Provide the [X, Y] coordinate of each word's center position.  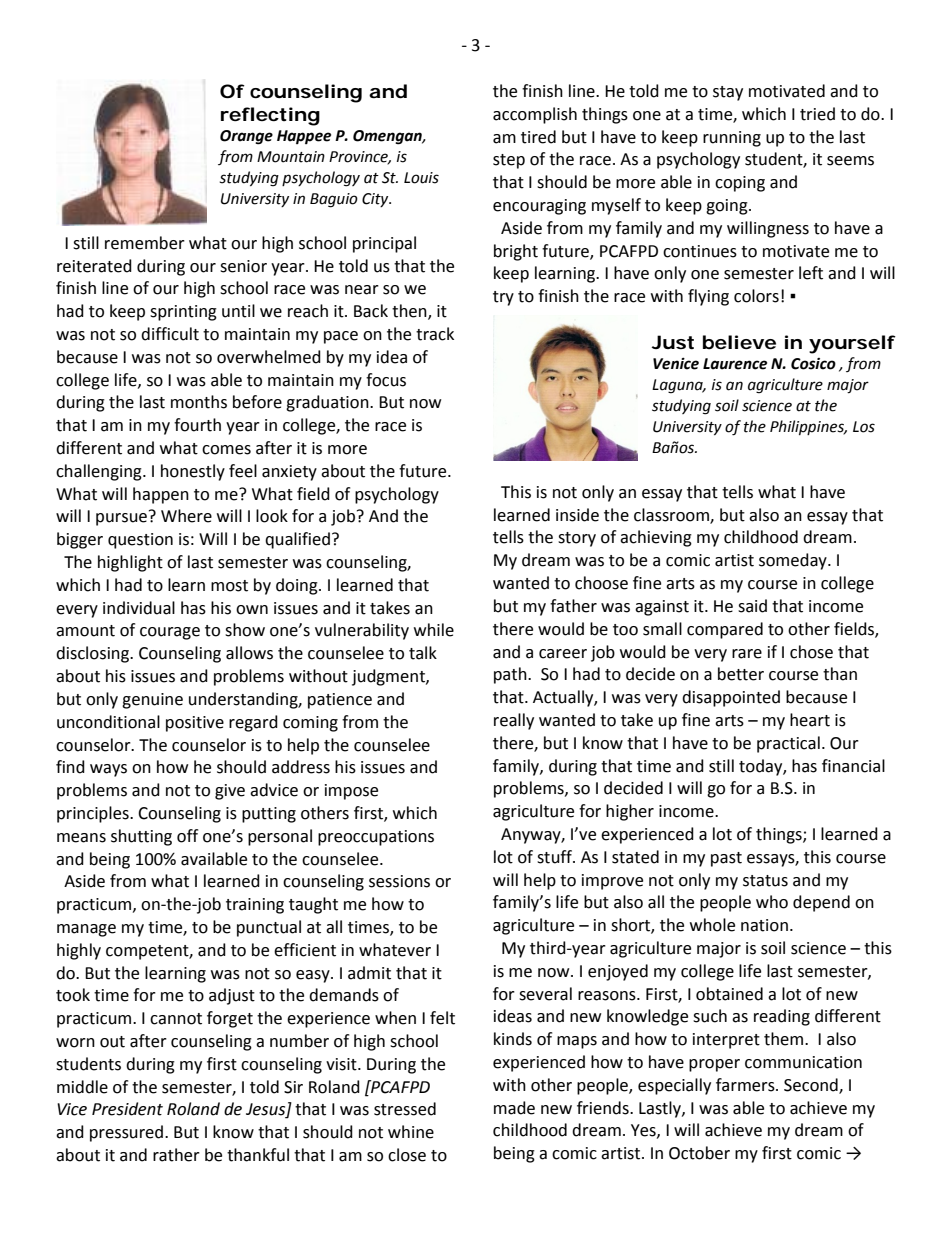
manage [86, 930]
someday [794, 561]
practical [788, 744]
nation [764, 925]
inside [577, 515]
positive [195, 724]
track [435, 334]
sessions [399, 881]
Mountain [291, 157]
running [732, 139]
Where [186, 516]
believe [739, 342]
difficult [170, 334]
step [509, 161]
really [514, 721]
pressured [128, 1133]
